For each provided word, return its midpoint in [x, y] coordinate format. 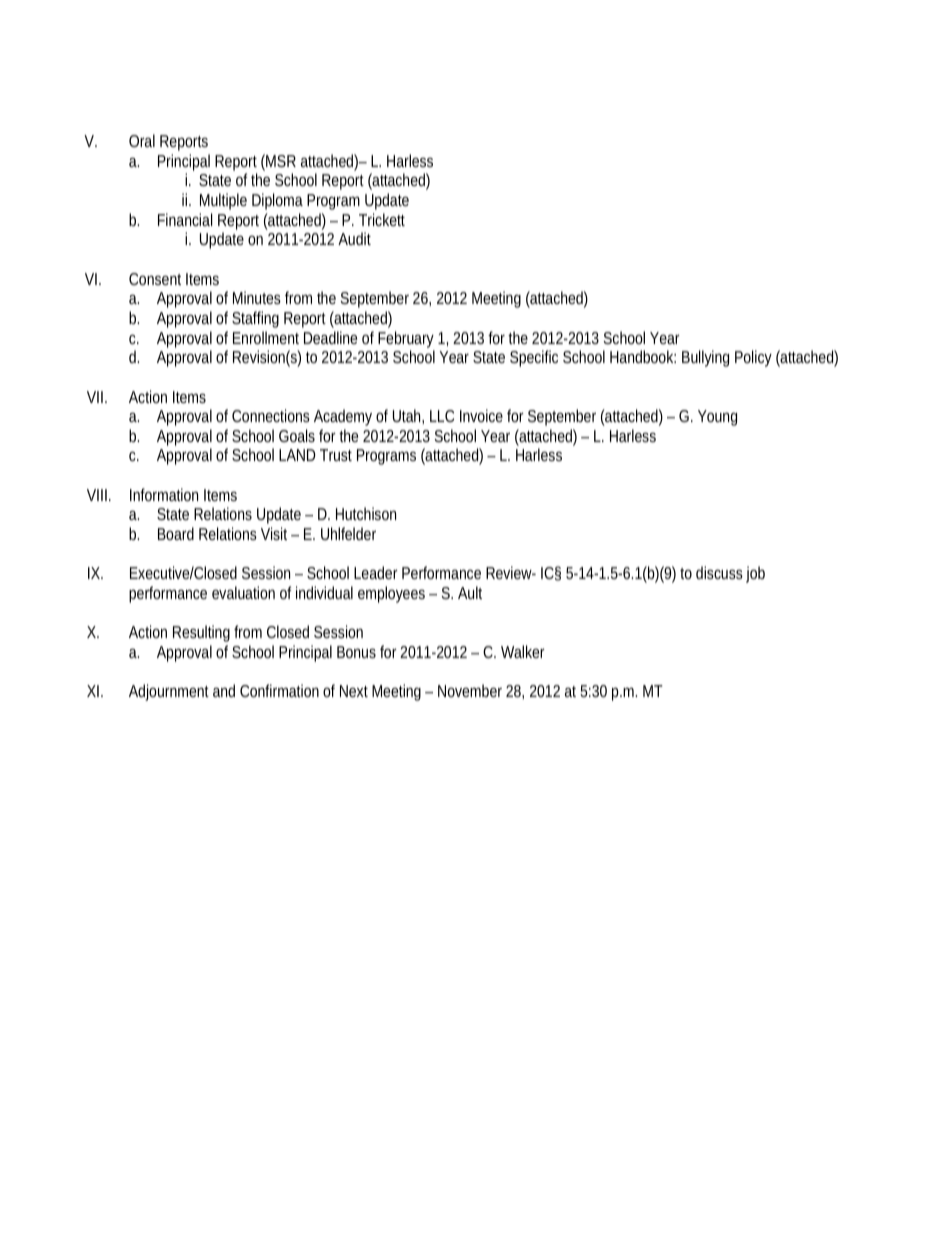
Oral [142, 140]
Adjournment [169, 692]
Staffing [255, 319]
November [470, 690]
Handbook [643, 356]
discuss [719, 572]
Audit [354, 238]
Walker [523, 651]
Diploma [277, 201]
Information [164, 494]
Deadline [330, 337]
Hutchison [366, 513]
